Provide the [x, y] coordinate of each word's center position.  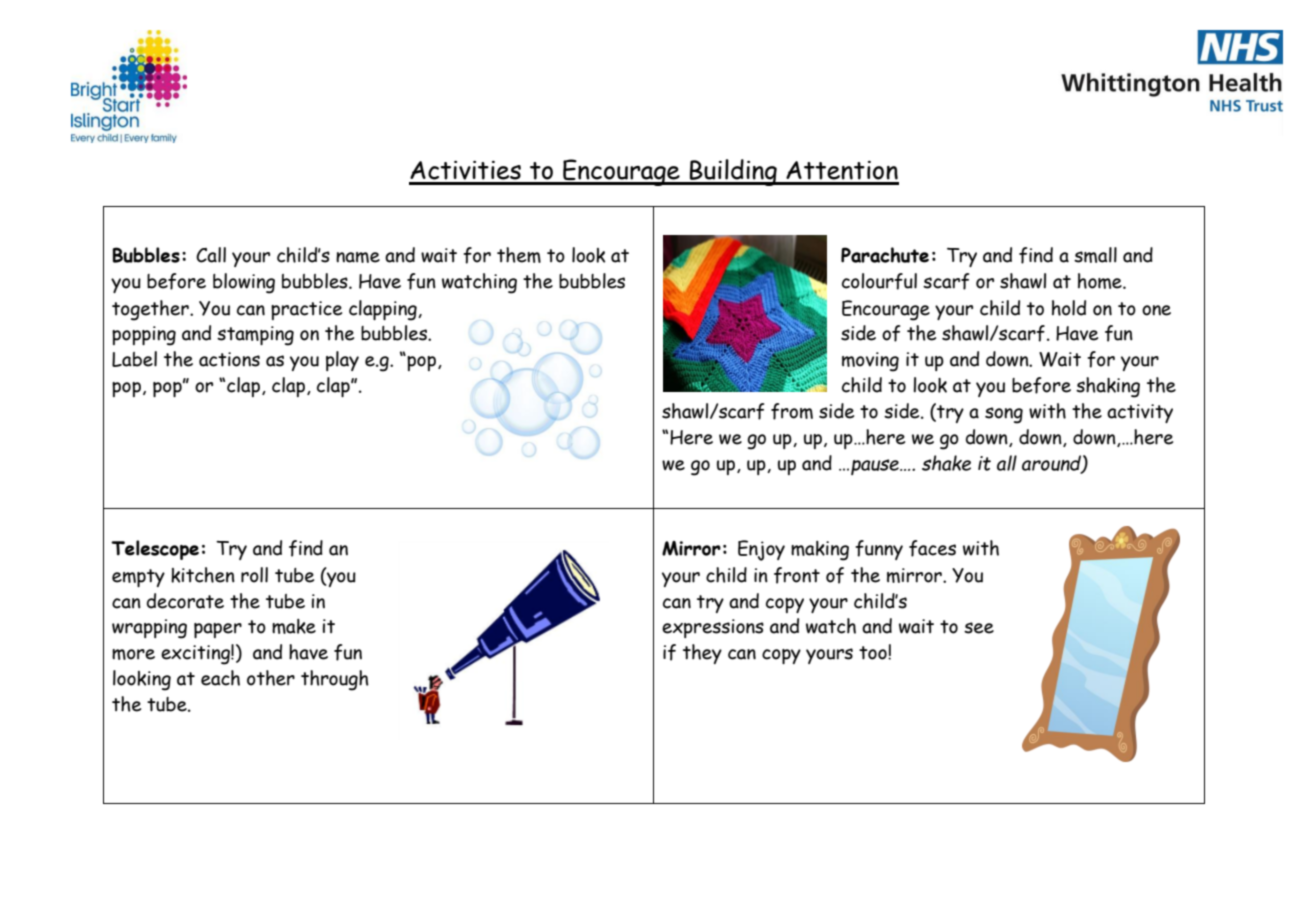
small [1095, 255]
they [702, 654]
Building [733, 172]
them [519, 255]
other [271, 678]
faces [932, 548]
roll [254, 575]
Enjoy [761, 550]
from [792, 411]
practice [306, 310]
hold [1069, 308]
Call [211, 255]
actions [229, 359]
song [1004, 415]
